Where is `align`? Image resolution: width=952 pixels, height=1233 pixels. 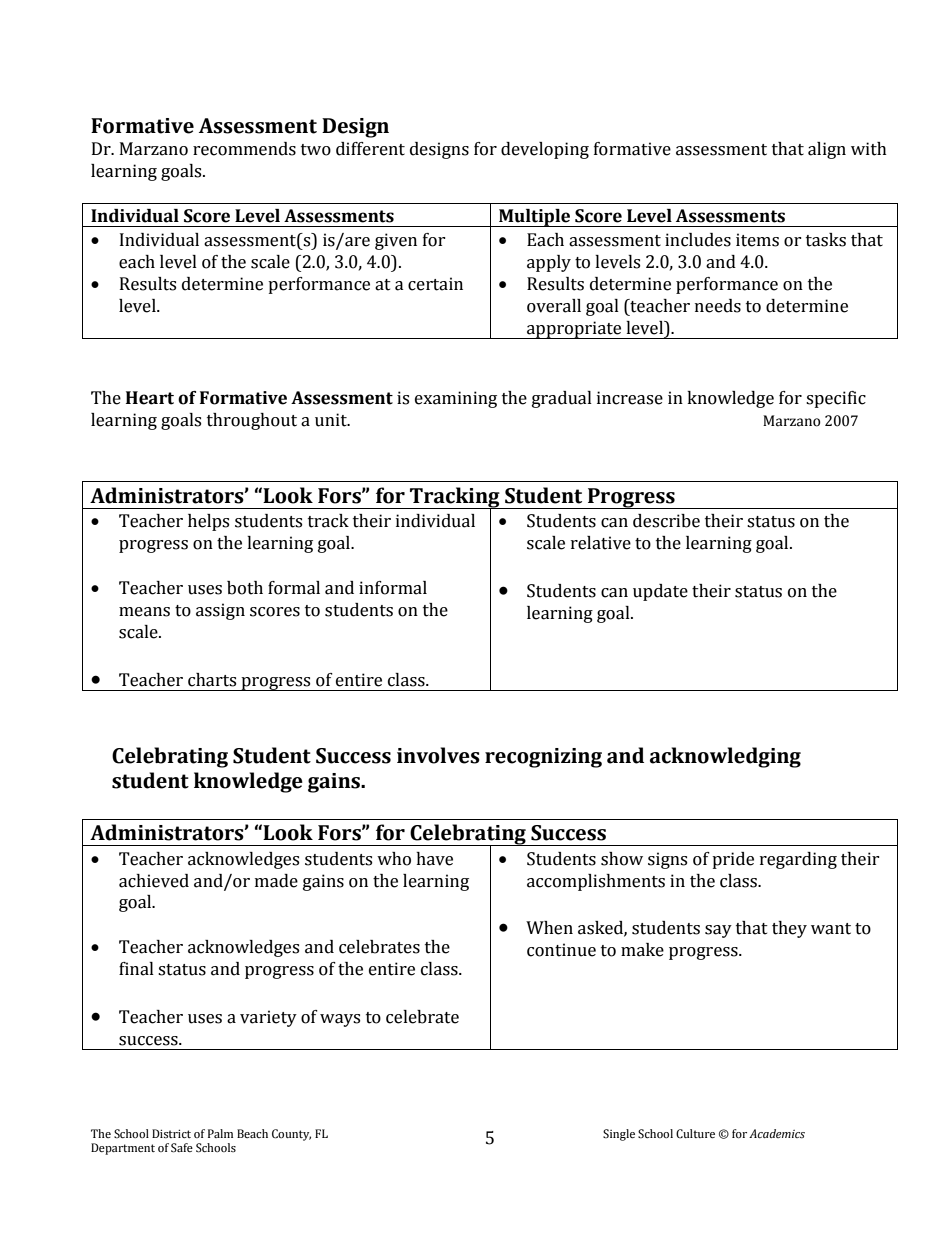
align is located at coordinates (827, 150).
